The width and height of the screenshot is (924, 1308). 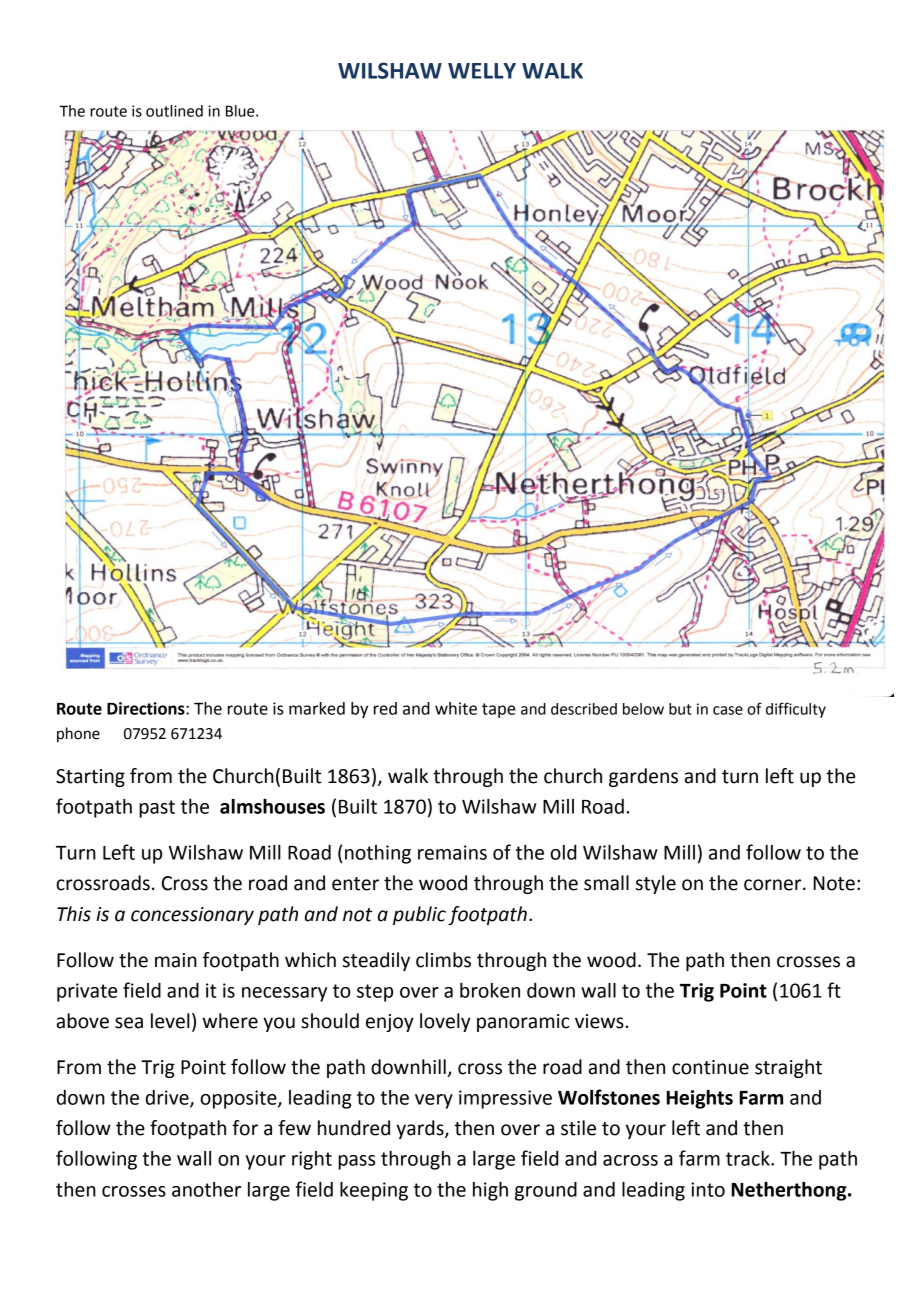 What do you see at coordinates (241, 111) in the screenshot?
I see `Blue` at bounding box center [241, 111].
